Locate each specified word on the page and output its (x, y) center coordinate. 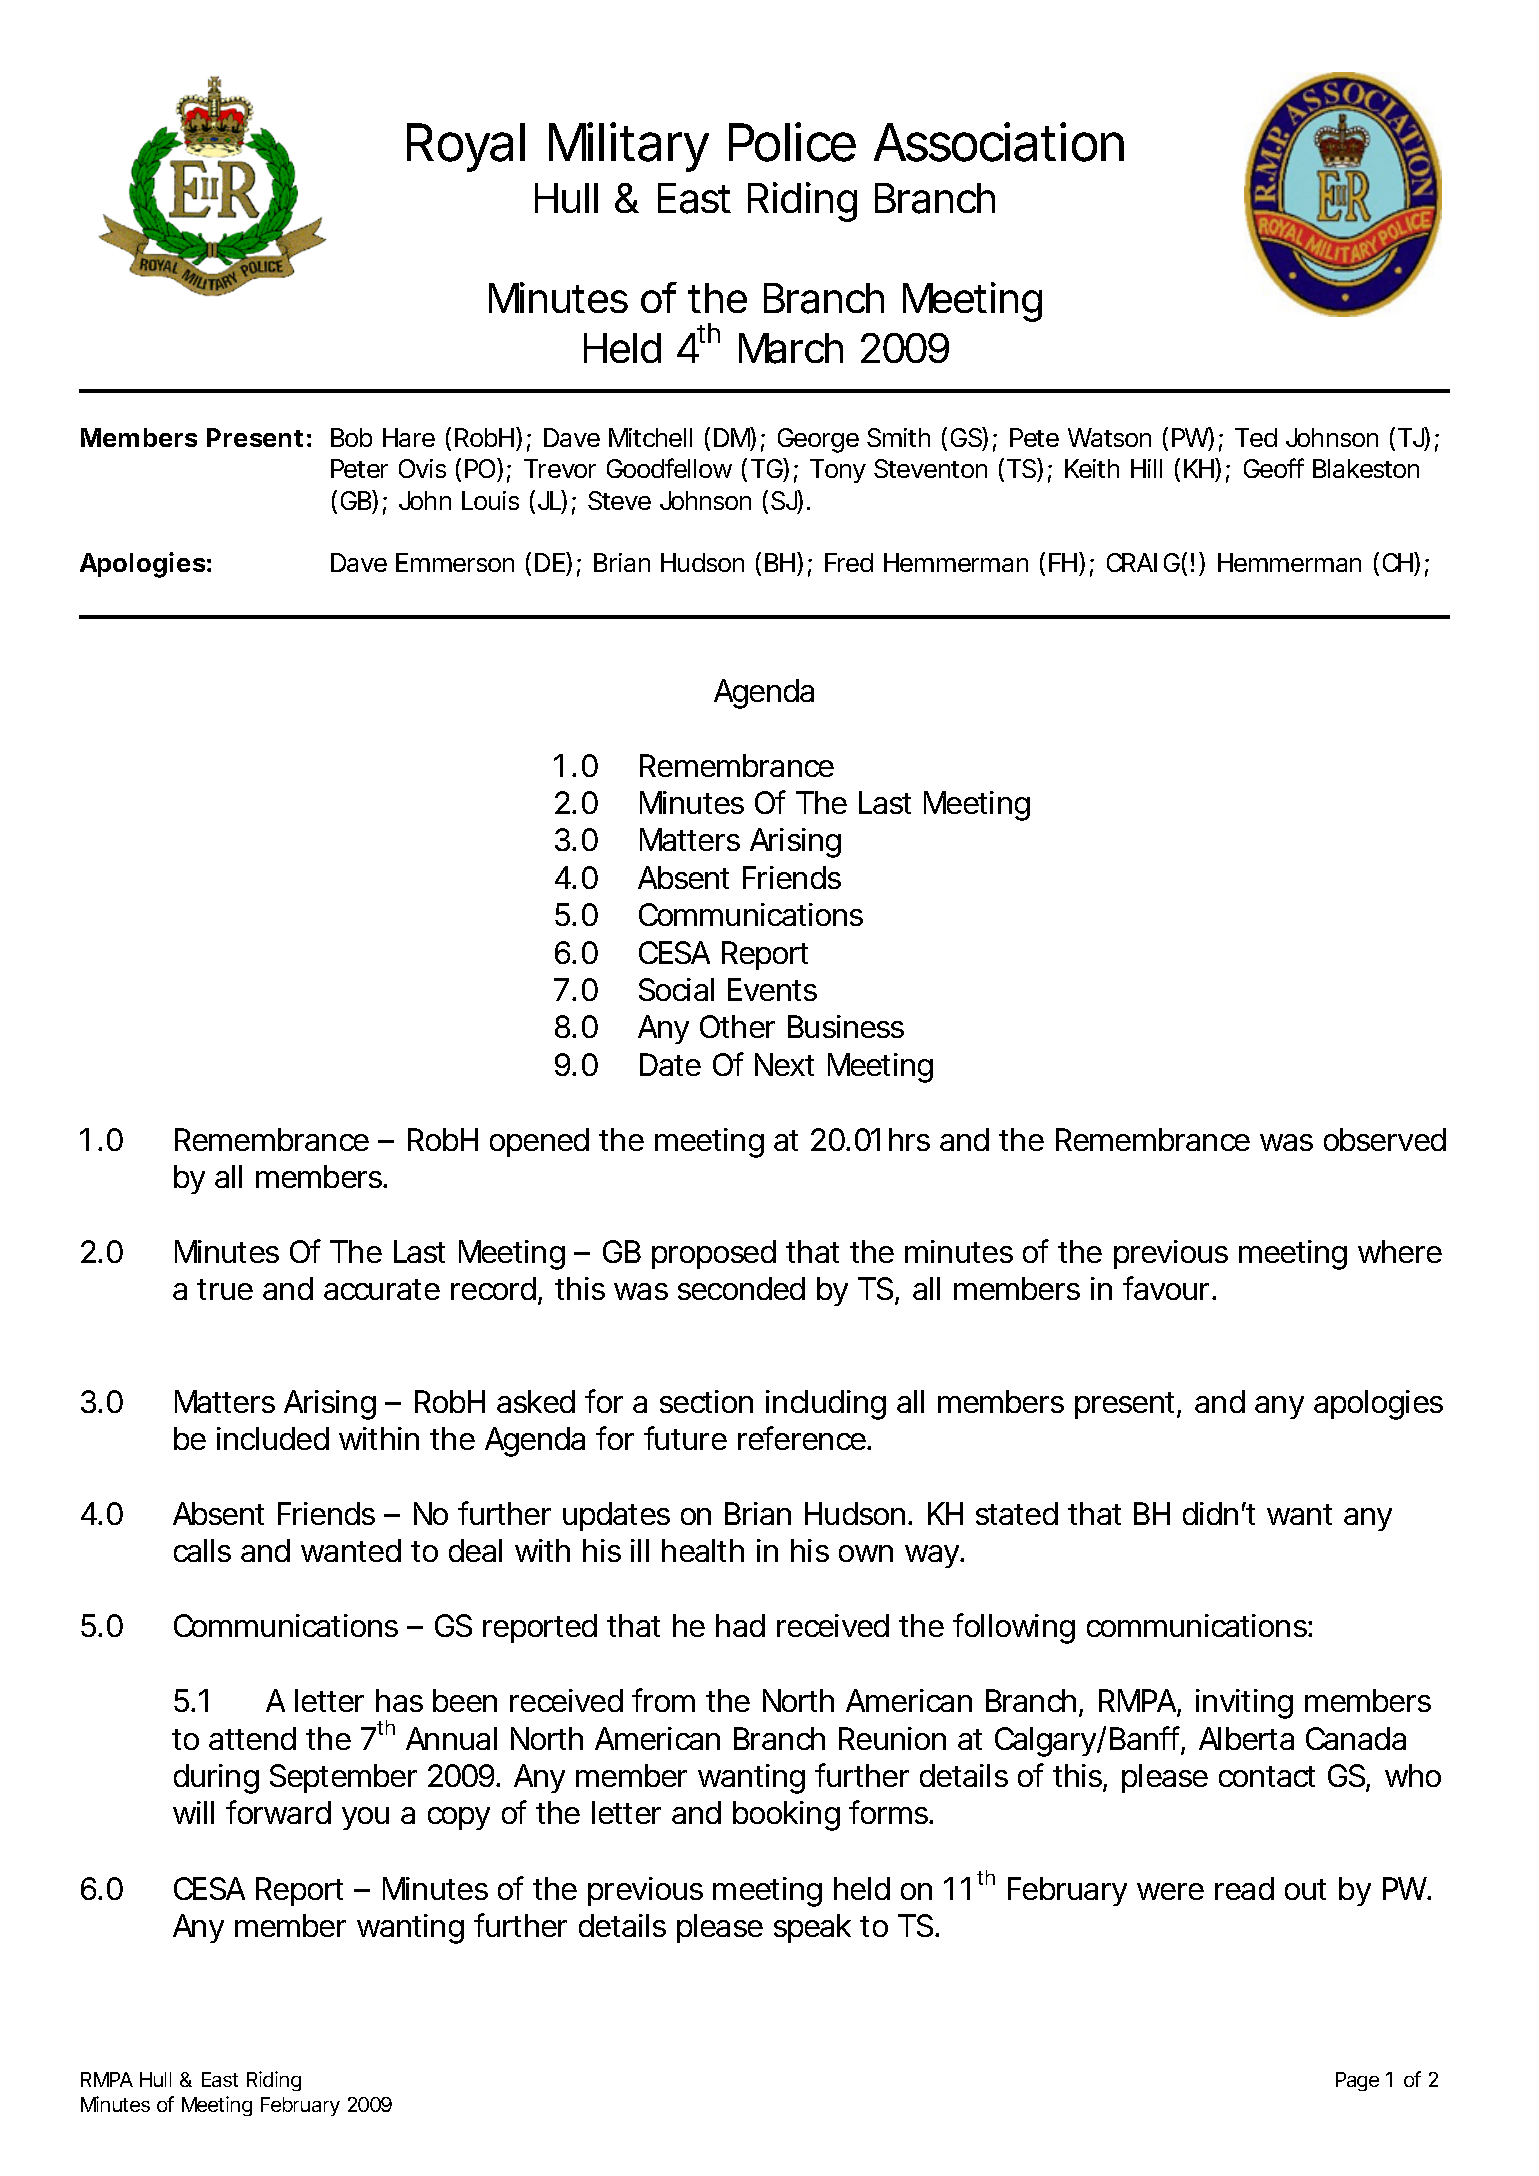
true (225, 1289)
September (343, 1778)
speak (812, 1928)
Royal (466, 147)
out (1305, 1889)
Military (628, 147)
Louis (490, 500)
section (706, 1401)
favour (1166, 1288)
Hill (1146, 468)
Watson (1109, 437)
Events (772, 989)
